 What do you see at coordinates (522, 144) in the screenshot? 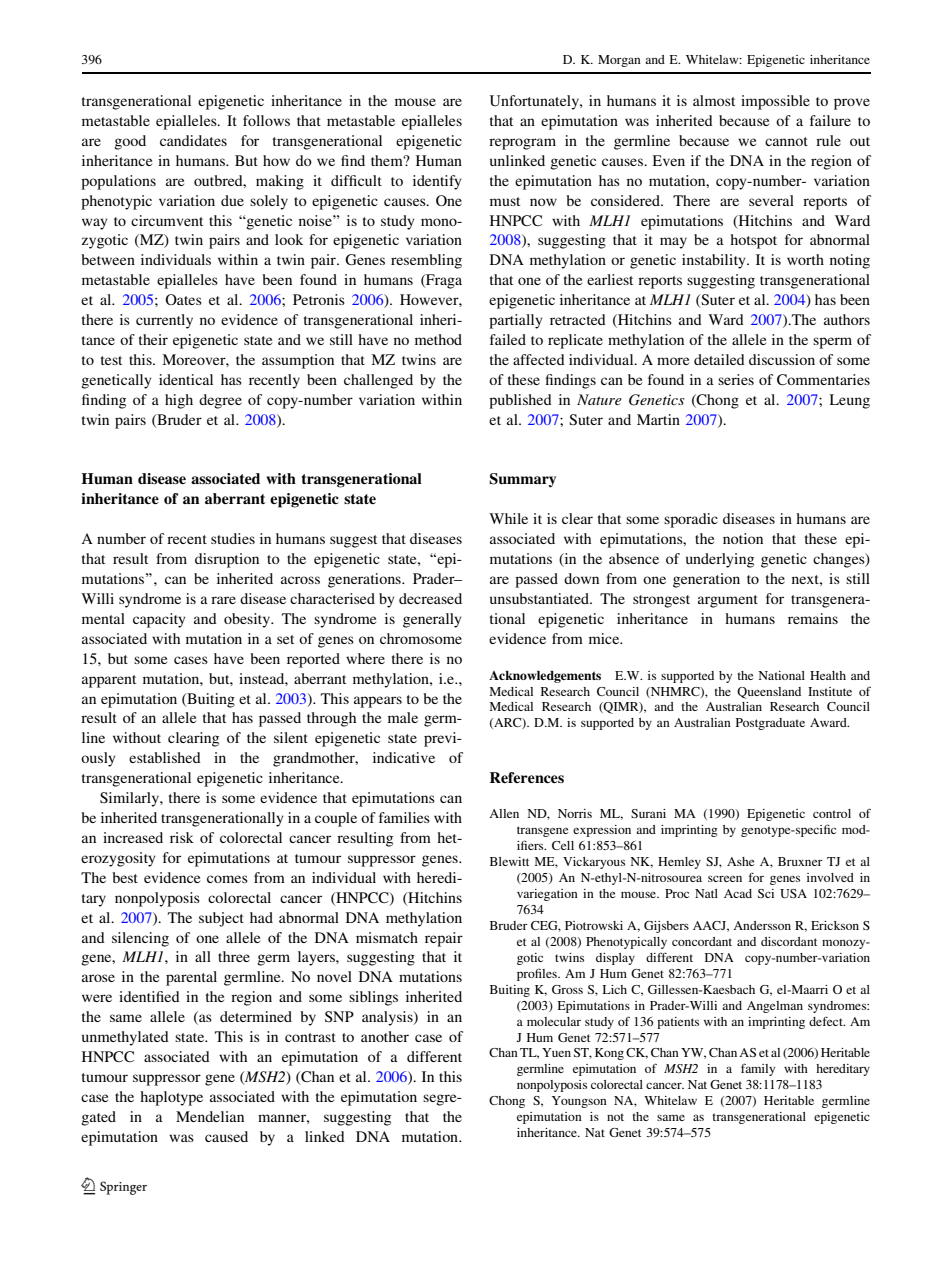
I see `reprogram` at bounding box center [522, 144].
